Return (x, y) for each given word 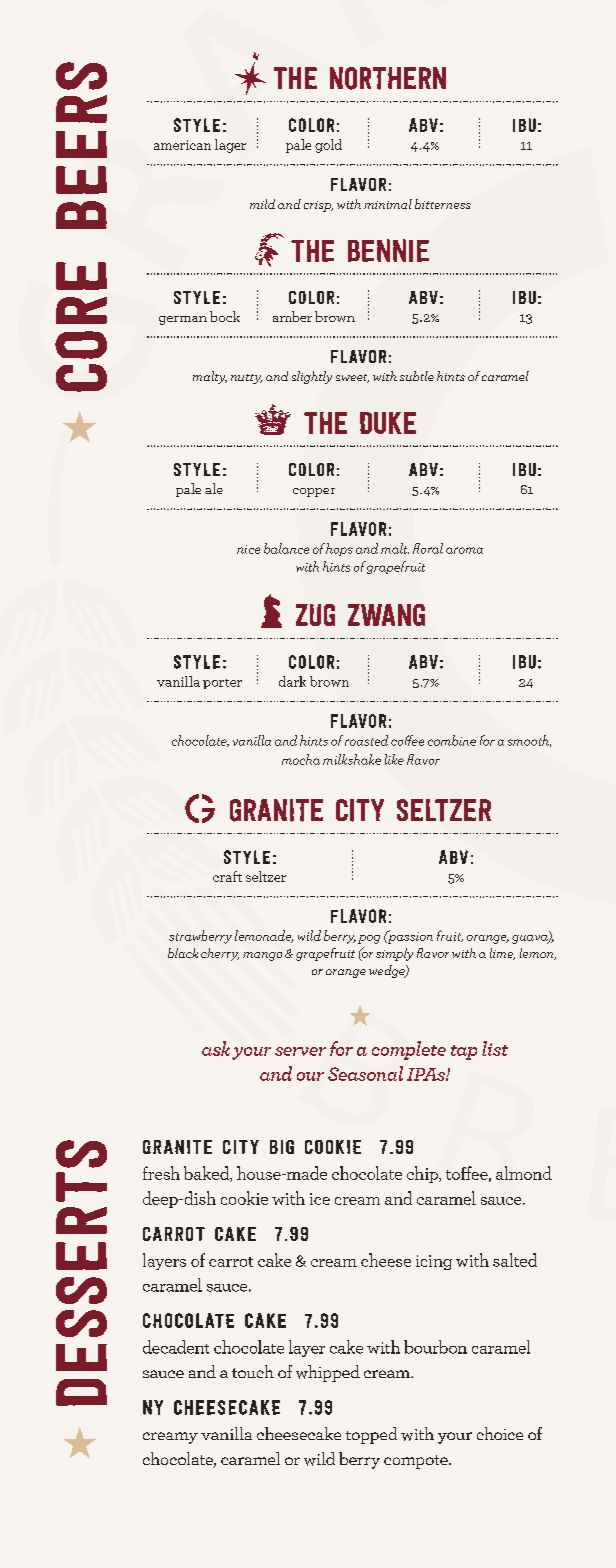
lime (502, 954)
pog (369, 939)
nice (248, 549)
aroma (464, 550)
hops (339, 549)
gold (328, 146)
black (183, 953)
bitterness (443, 204)
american (182, 145)
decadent (176, 1347)
